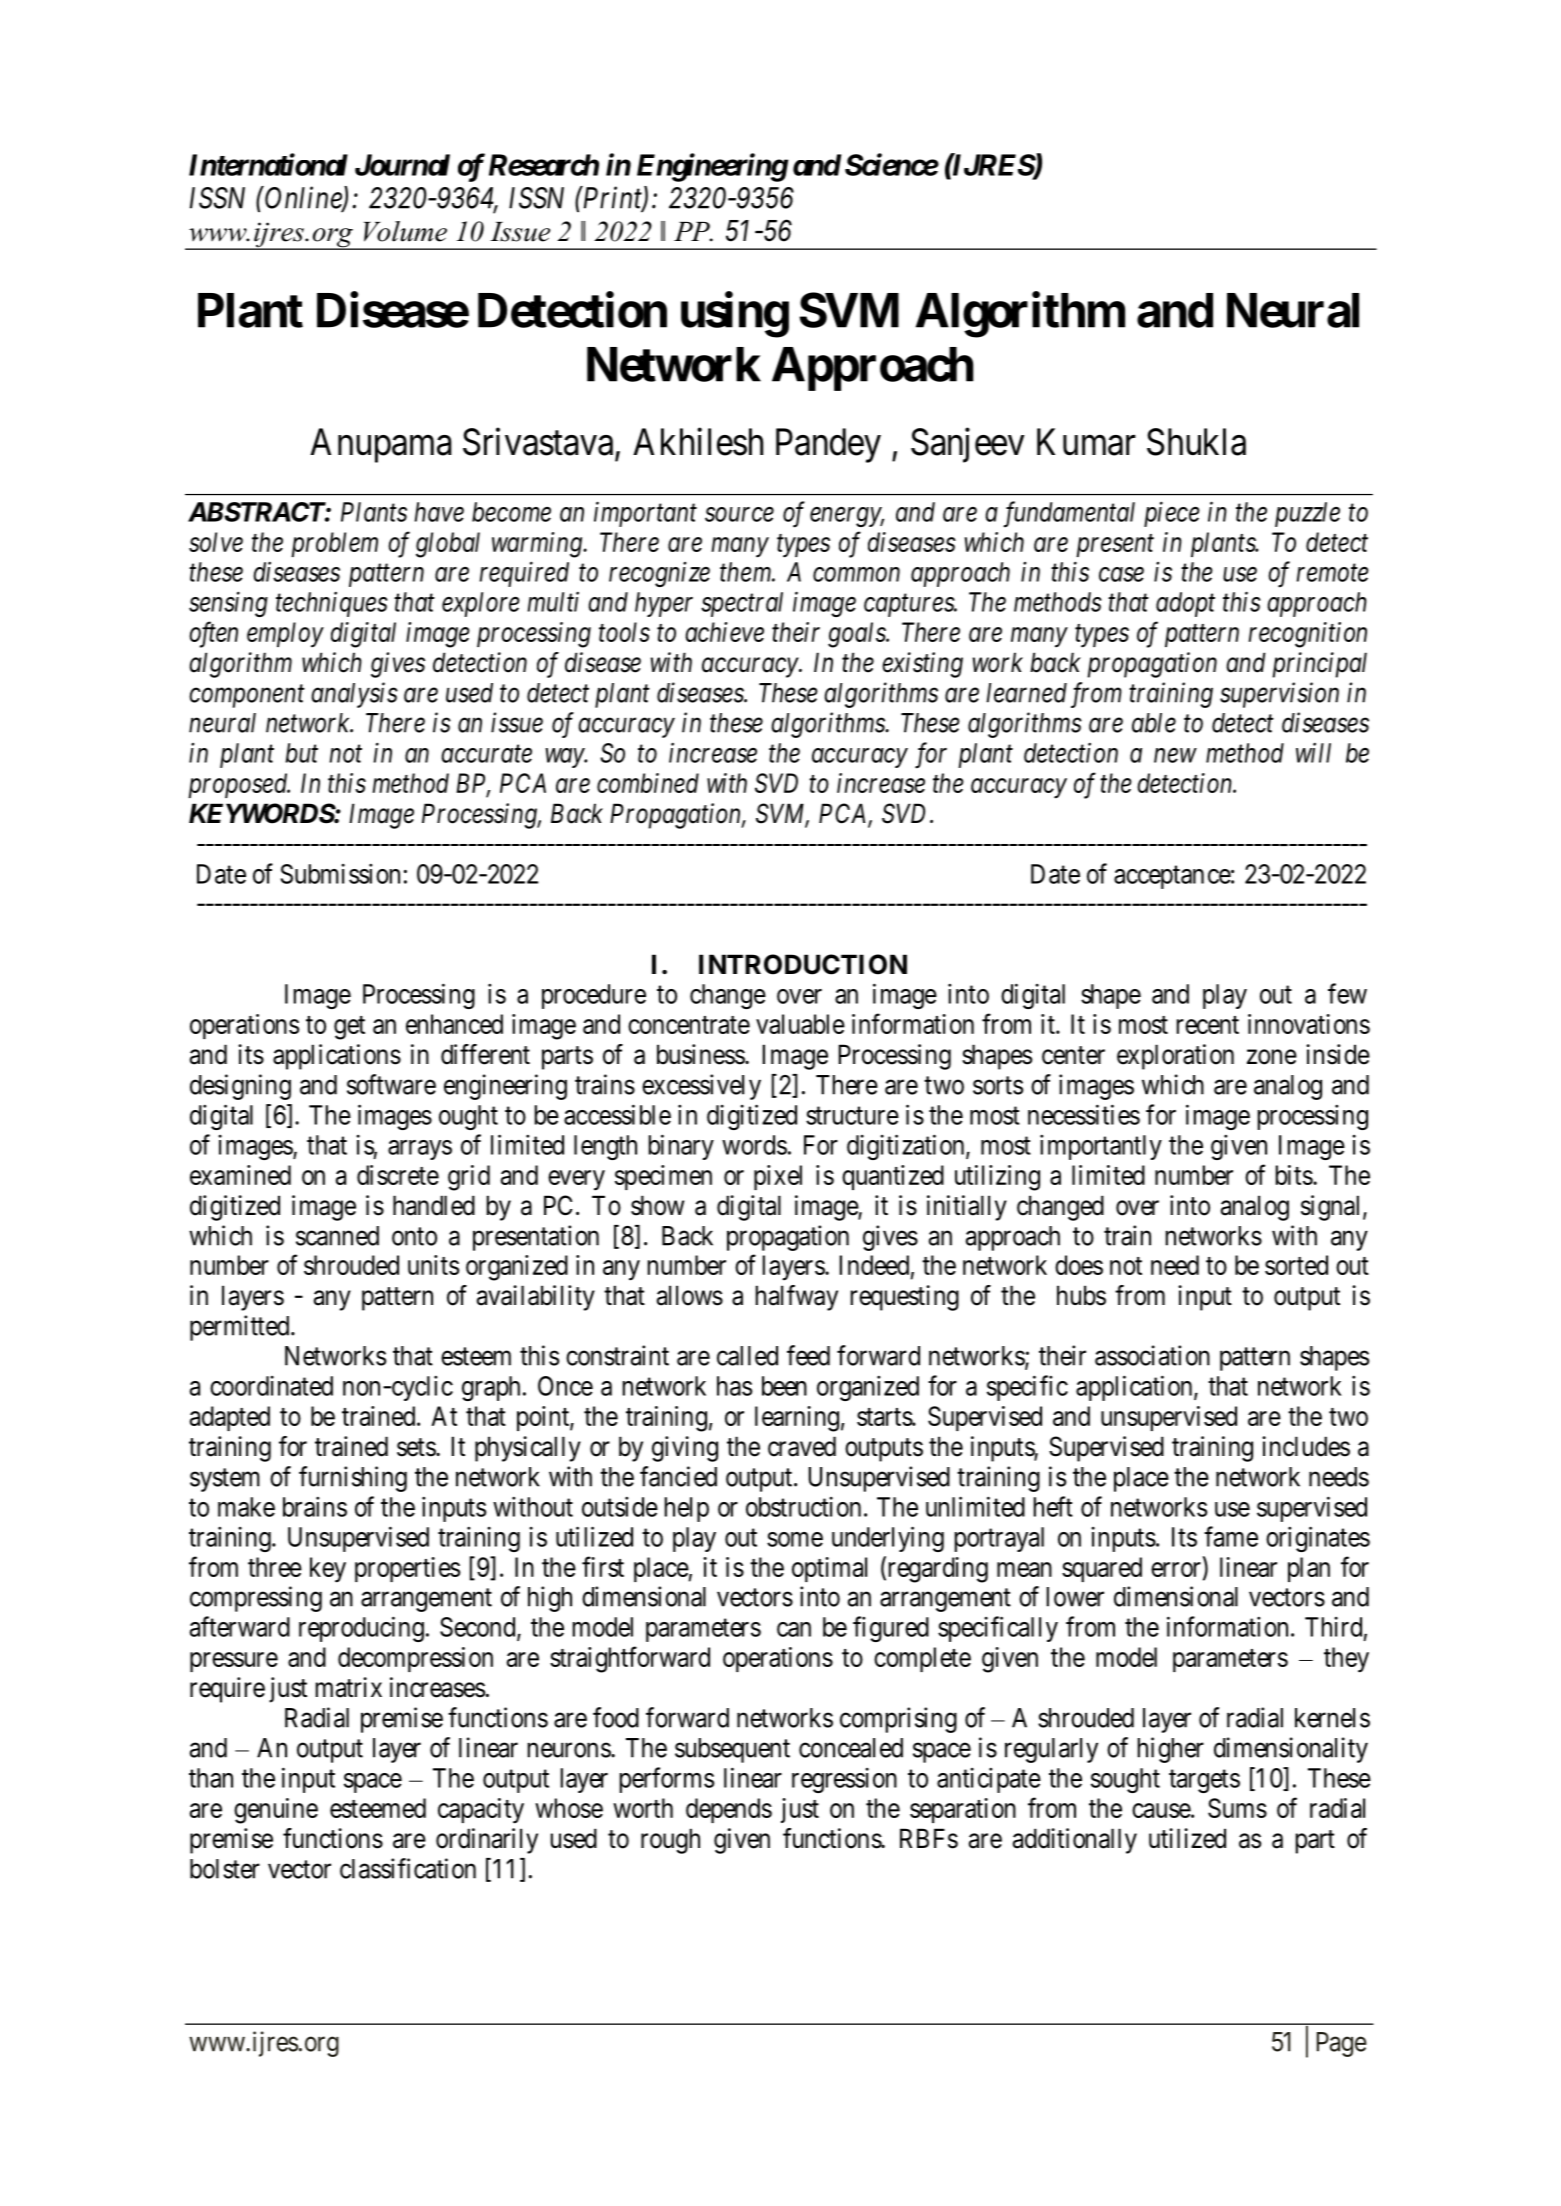 The width and height of the document is (1561, 2206). What do you see at coordinates (340, 874) in the document?
I see `Submission` at bounding box center [340, 874].
